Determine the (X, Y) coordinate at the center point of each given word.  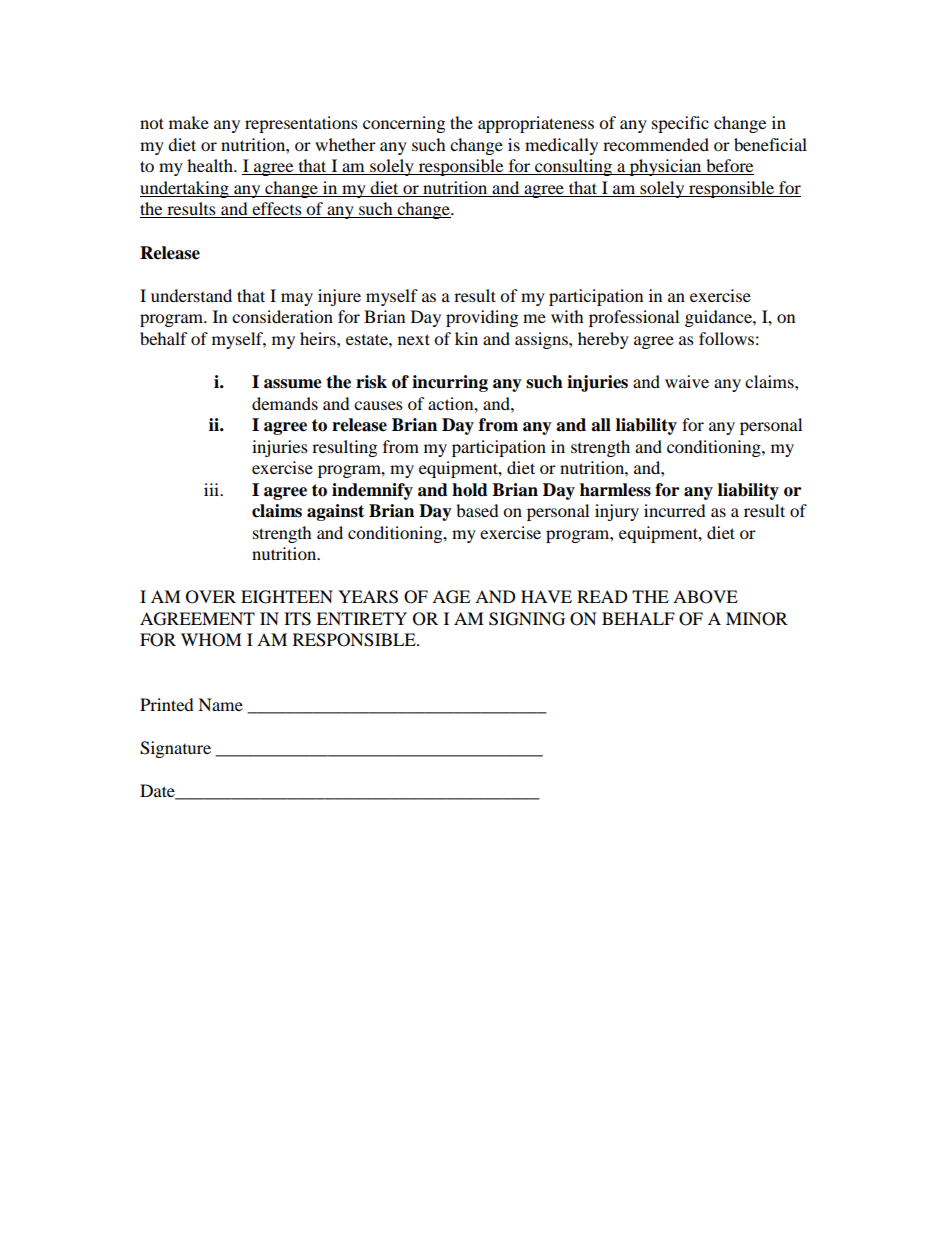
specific (680, 124)
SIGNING (527, 619)
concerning (404, 124)
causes (378, 405)
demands (285, 403)
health (211, 165)
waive (687, 381)
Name (220, 704)
